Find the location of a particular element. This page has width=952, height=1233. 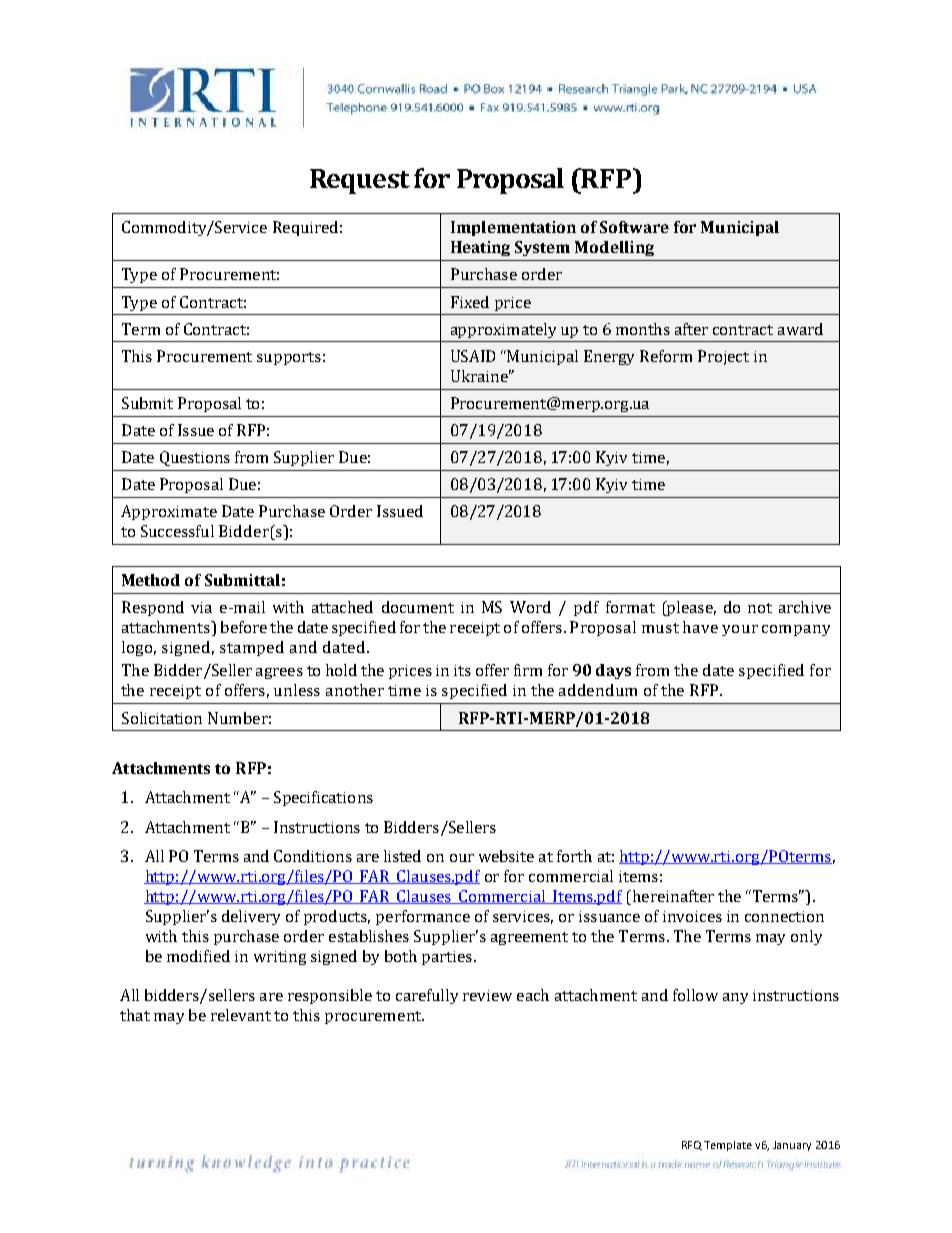

Implementation is located at coordinates (513, 228).
